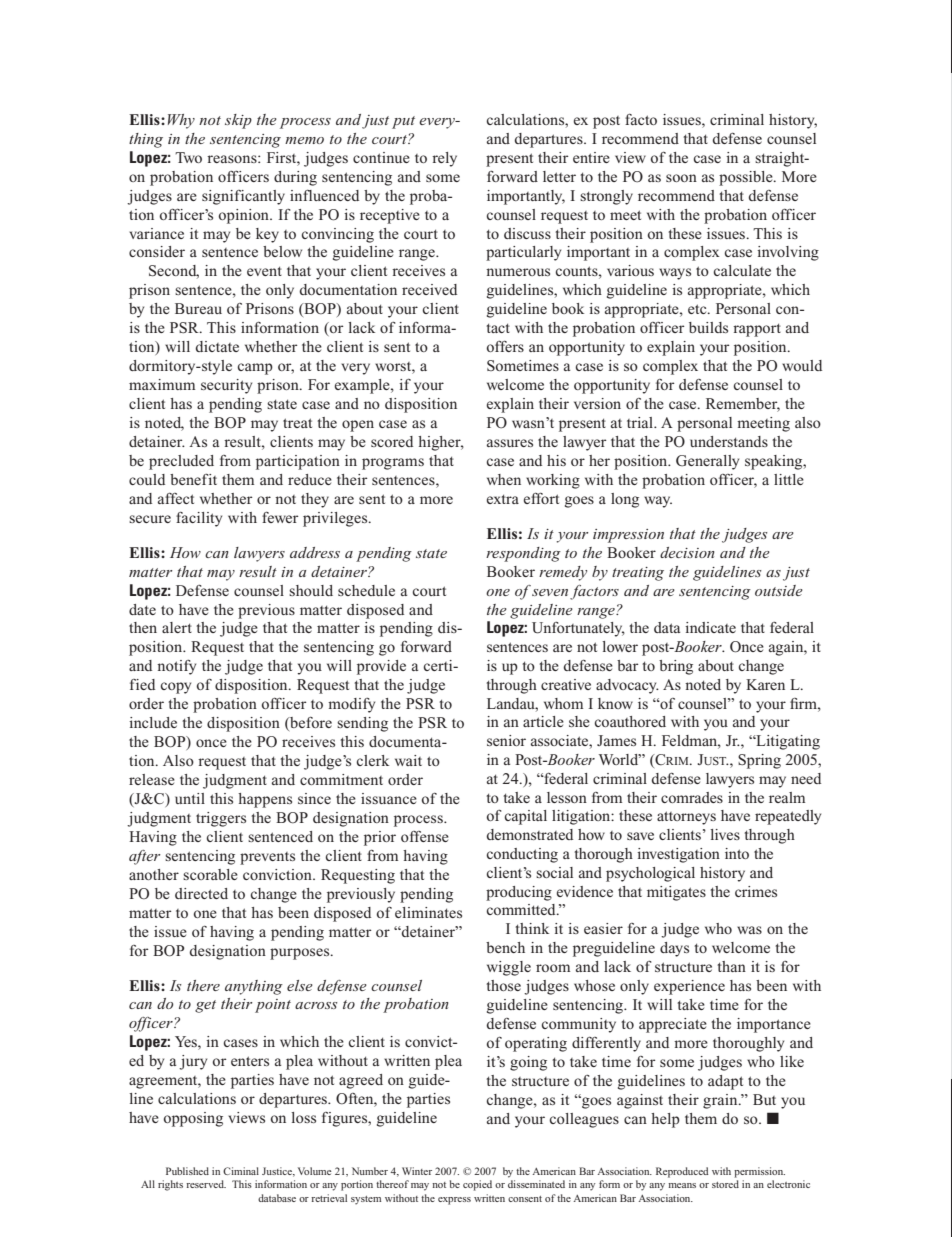 This image has width=952, height=1237. I want to click on Spring, so click(759, 761).
